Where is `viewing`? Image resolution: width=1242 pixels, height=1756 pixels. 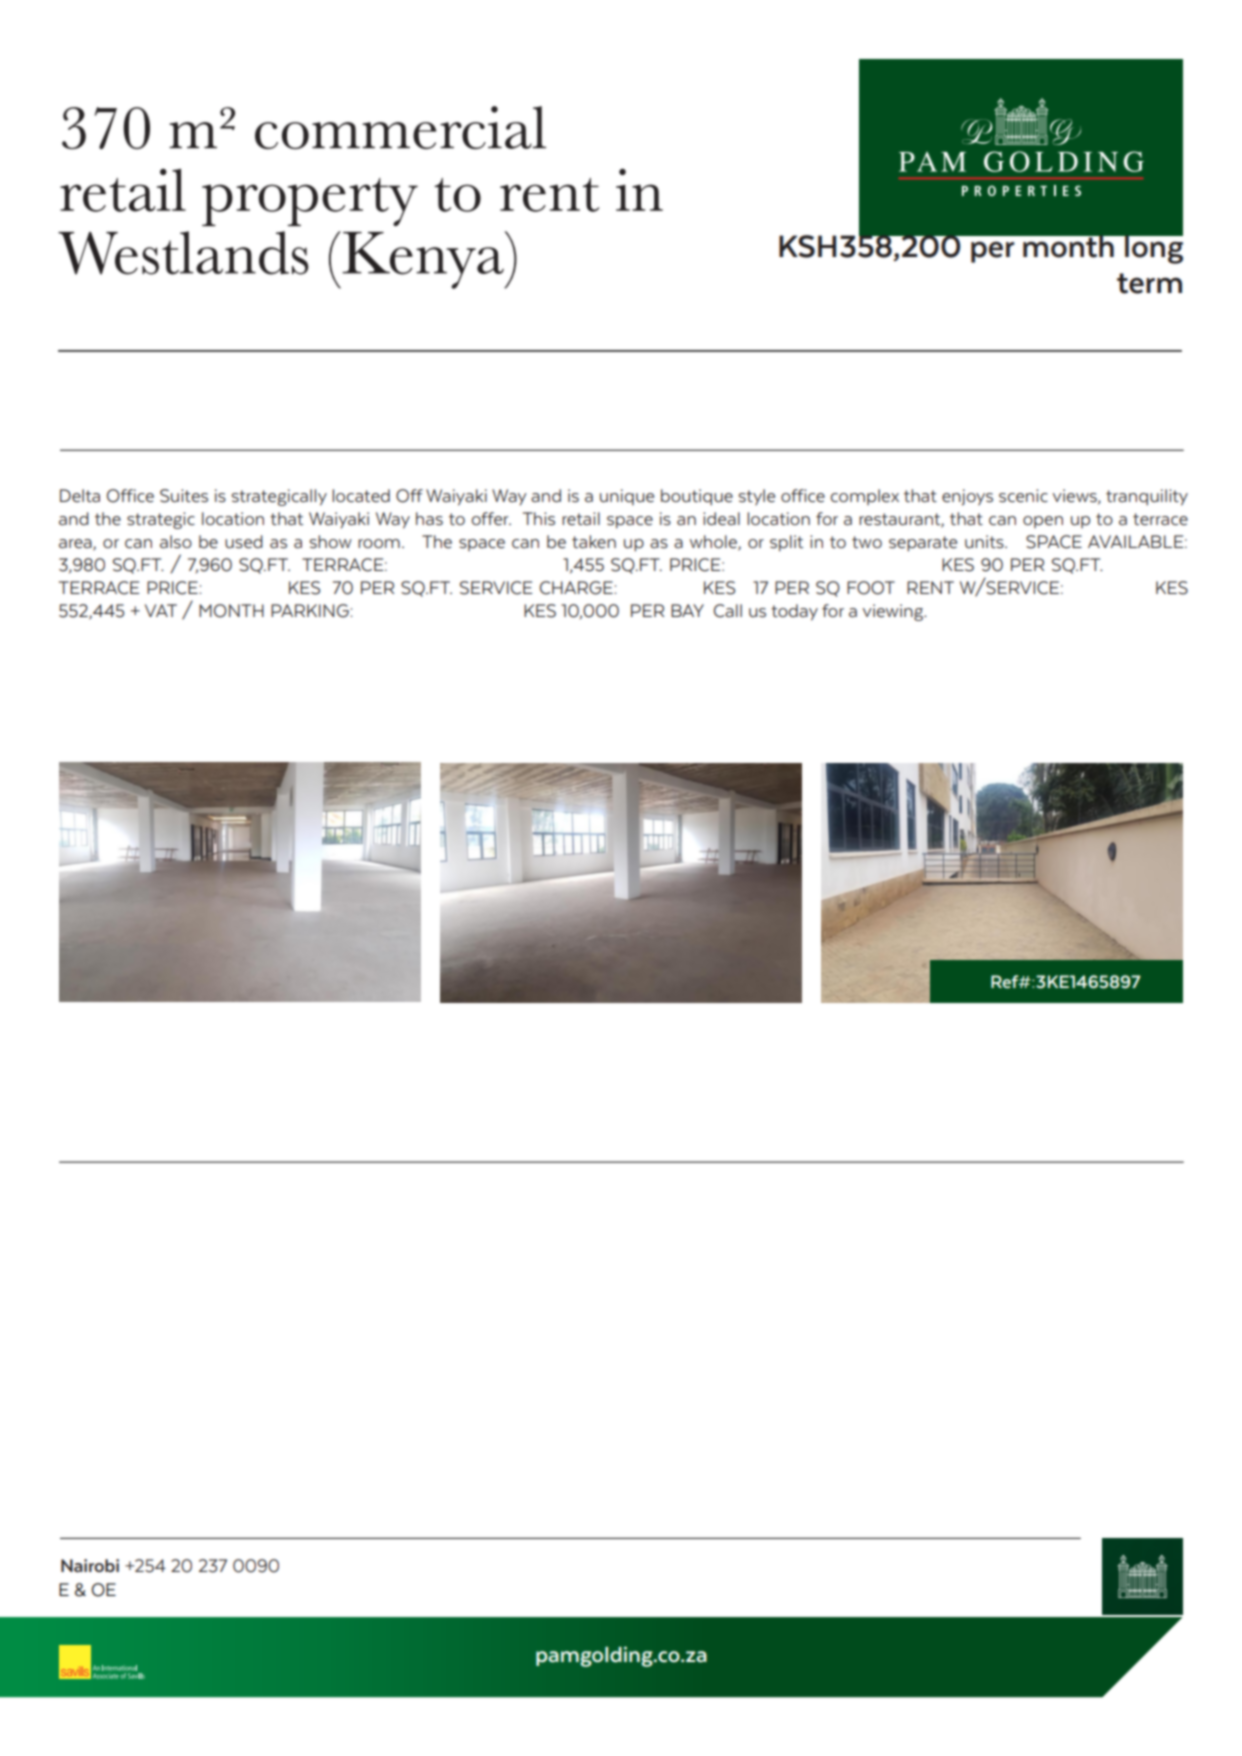
viewing is located at coordinates (894, 612).
